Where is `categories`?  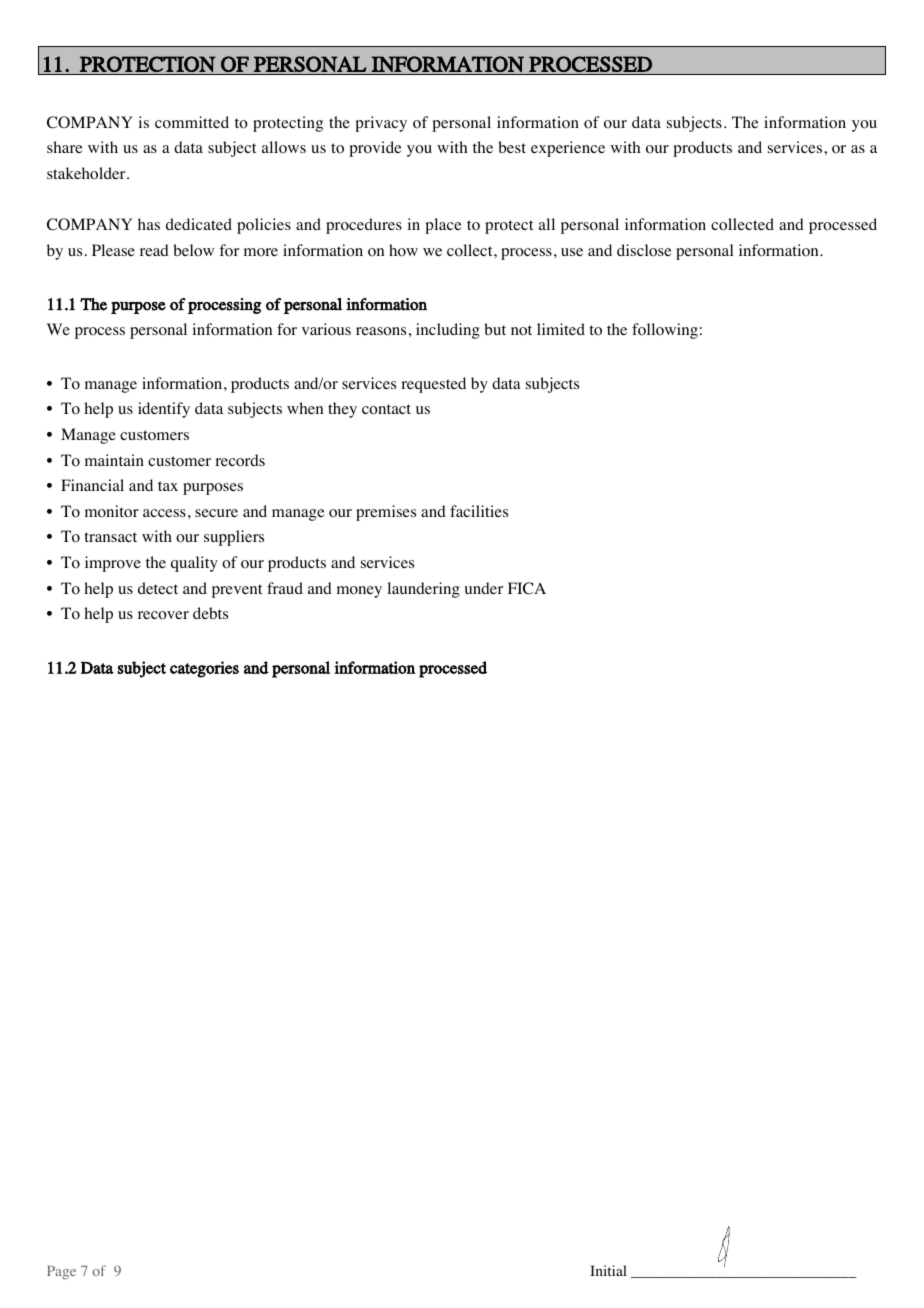 categories is located at coordinates (204, 669).
